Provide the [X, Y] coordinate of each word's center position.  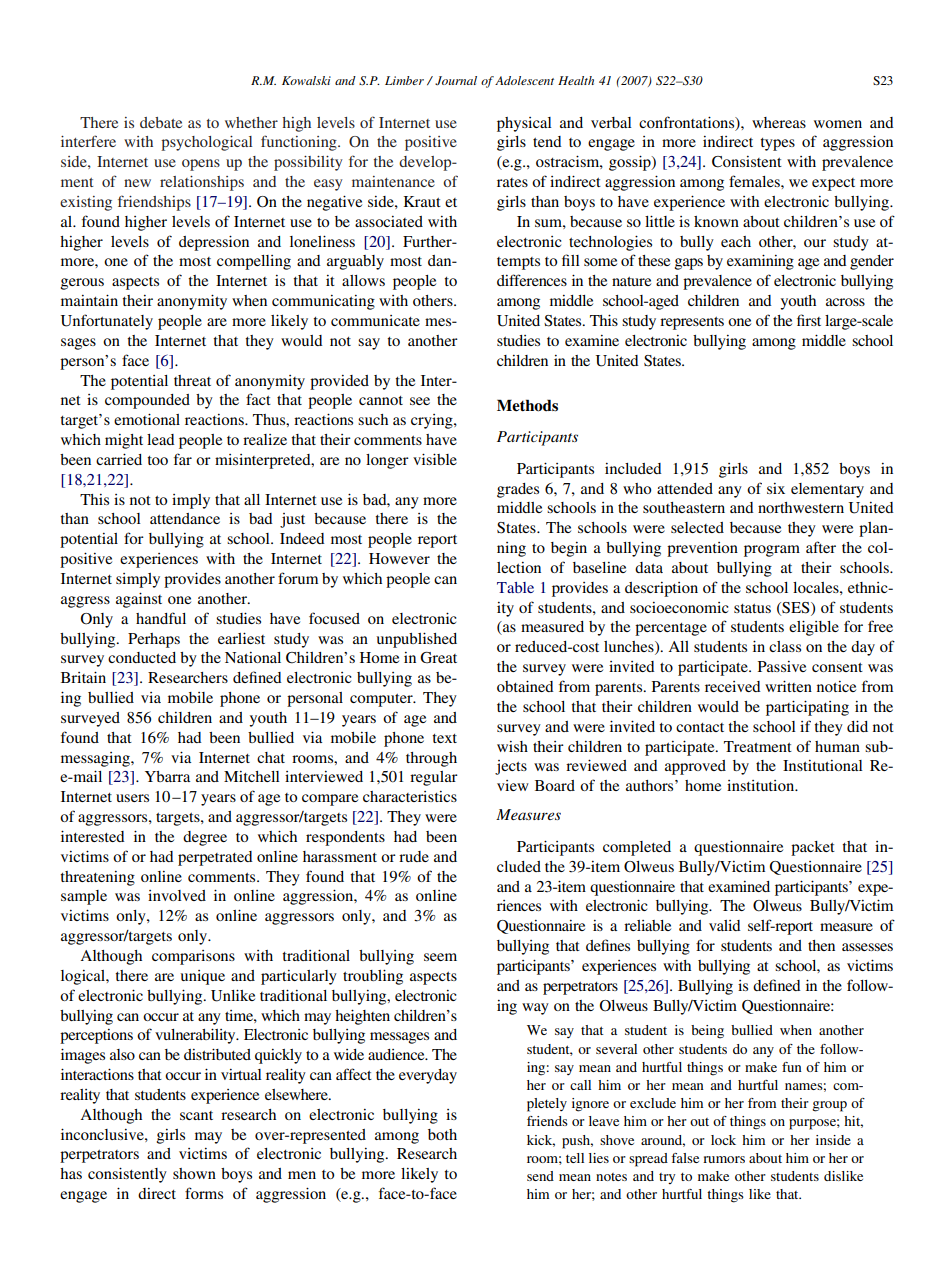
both [442, 1134]
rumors [724, 1159]
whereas [779, 122]
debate [161, 122]
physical [524, 124]
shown [194, 1173]
